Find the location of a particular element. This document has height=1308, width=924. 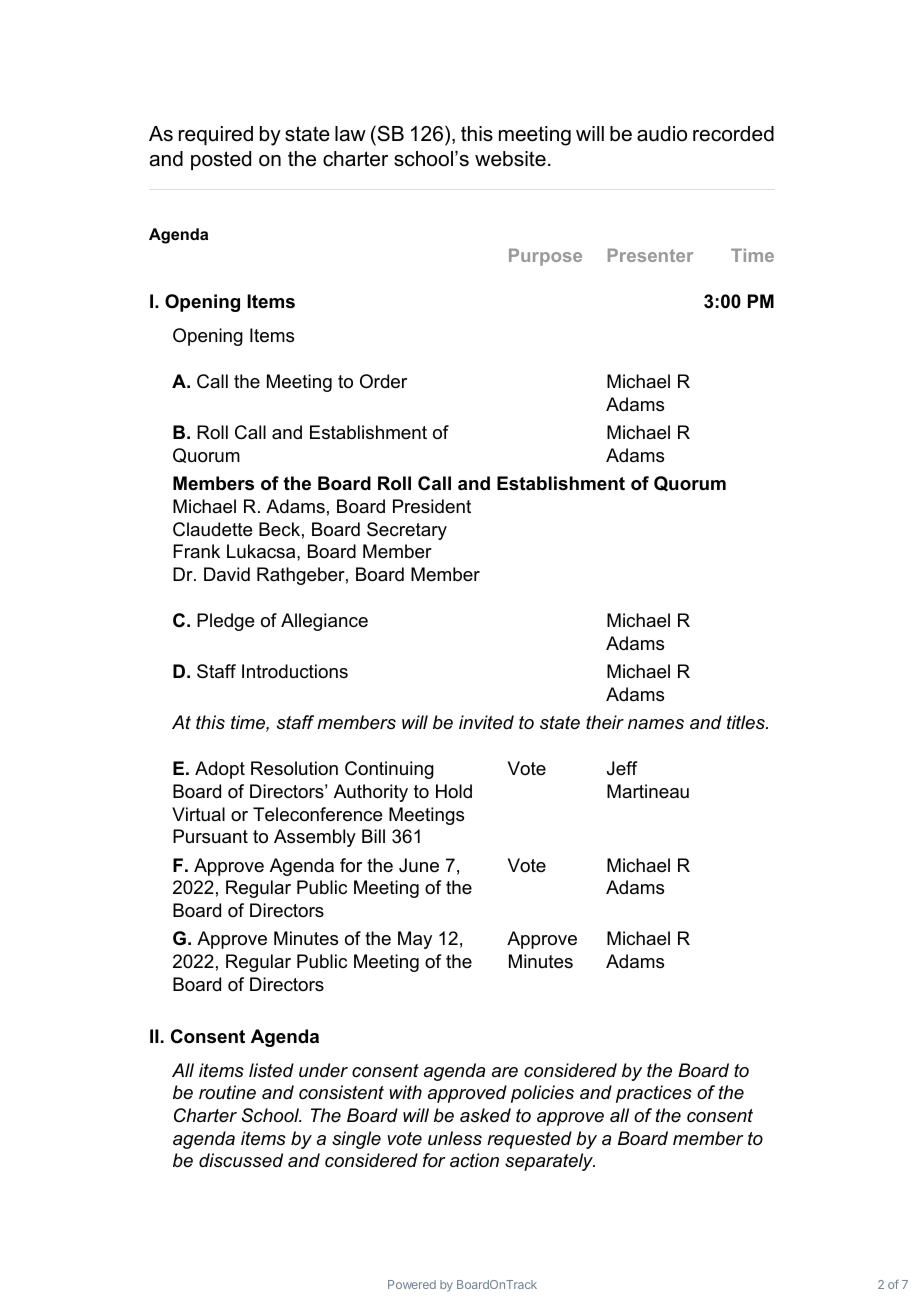

audio is located at coordinates (662, 134).
